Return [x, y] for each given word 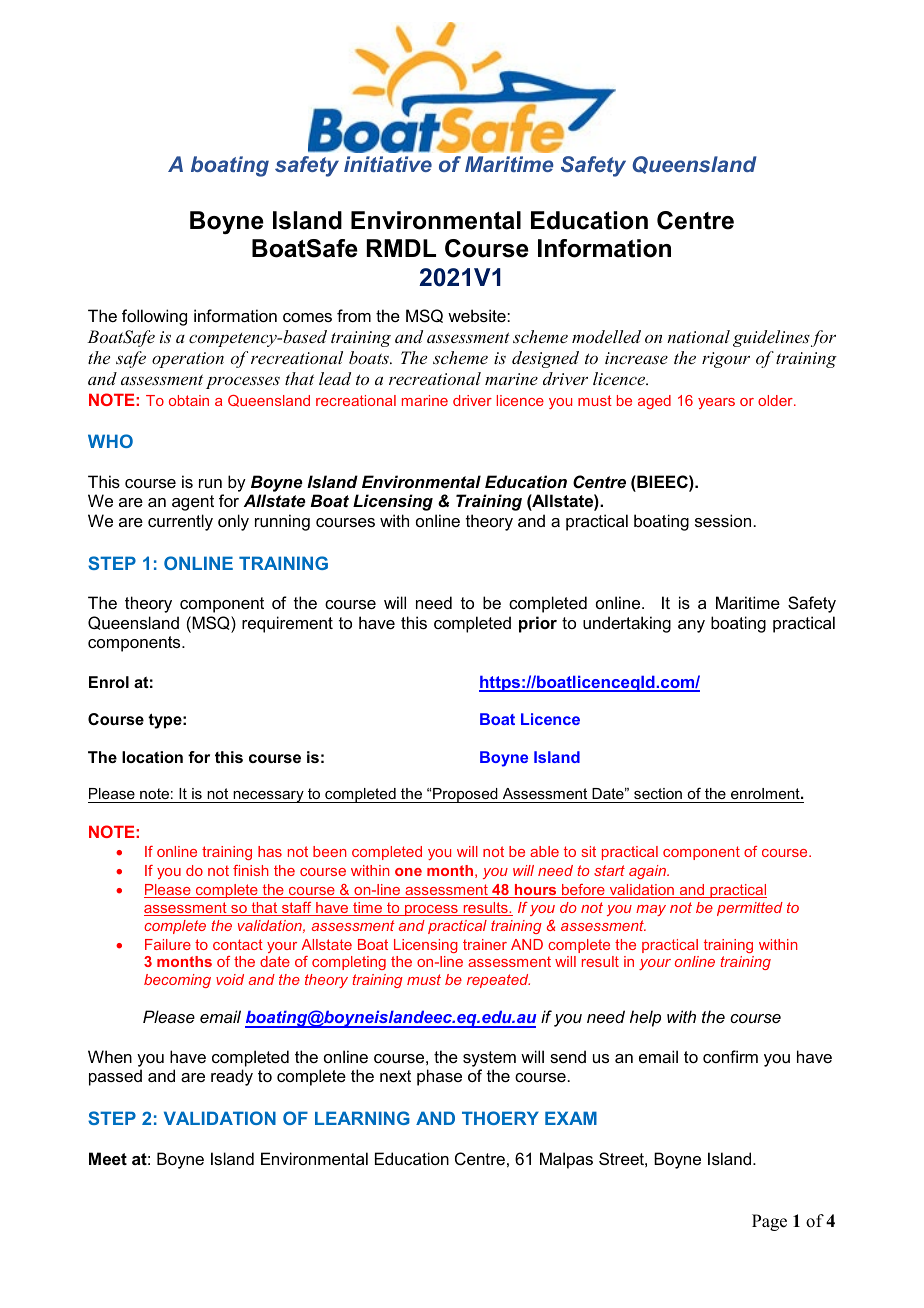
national [698, 336]
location [152, 757]
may [651, 910]
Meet [108, 1158]
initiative [388, 164]
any [691, 626]
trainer [485, 944]
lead [335, 378]
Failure [168, 944]
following [154, 317]
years [716, 403]
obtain [189, 400]
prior [538, 624]
